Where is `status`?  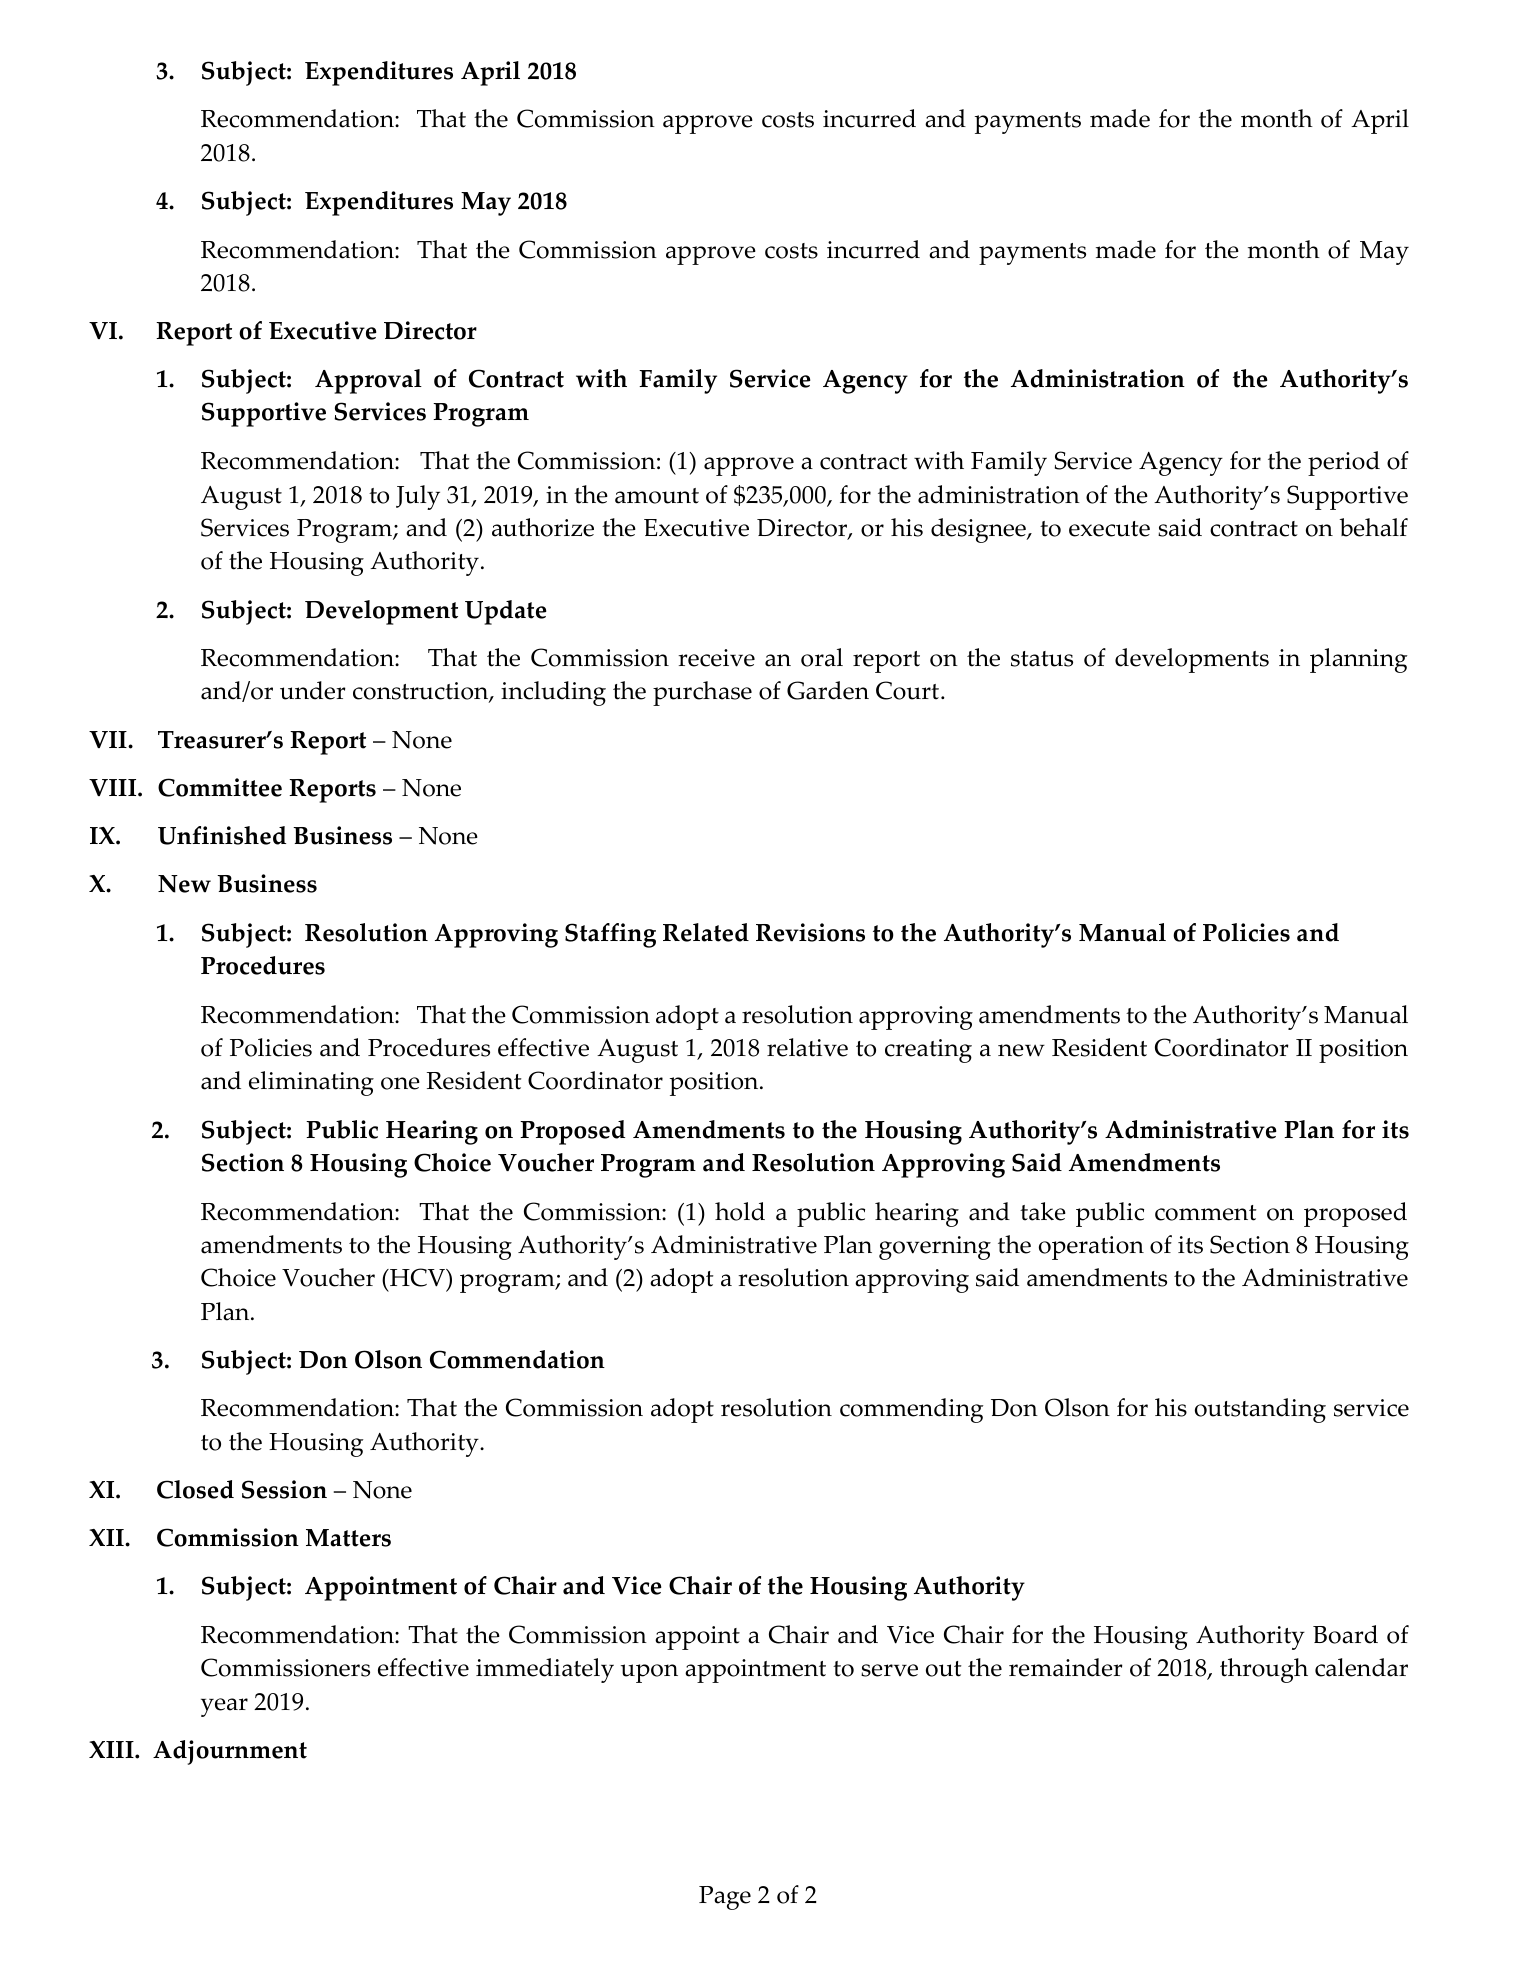 status is located at coordinates (1042, 659).
